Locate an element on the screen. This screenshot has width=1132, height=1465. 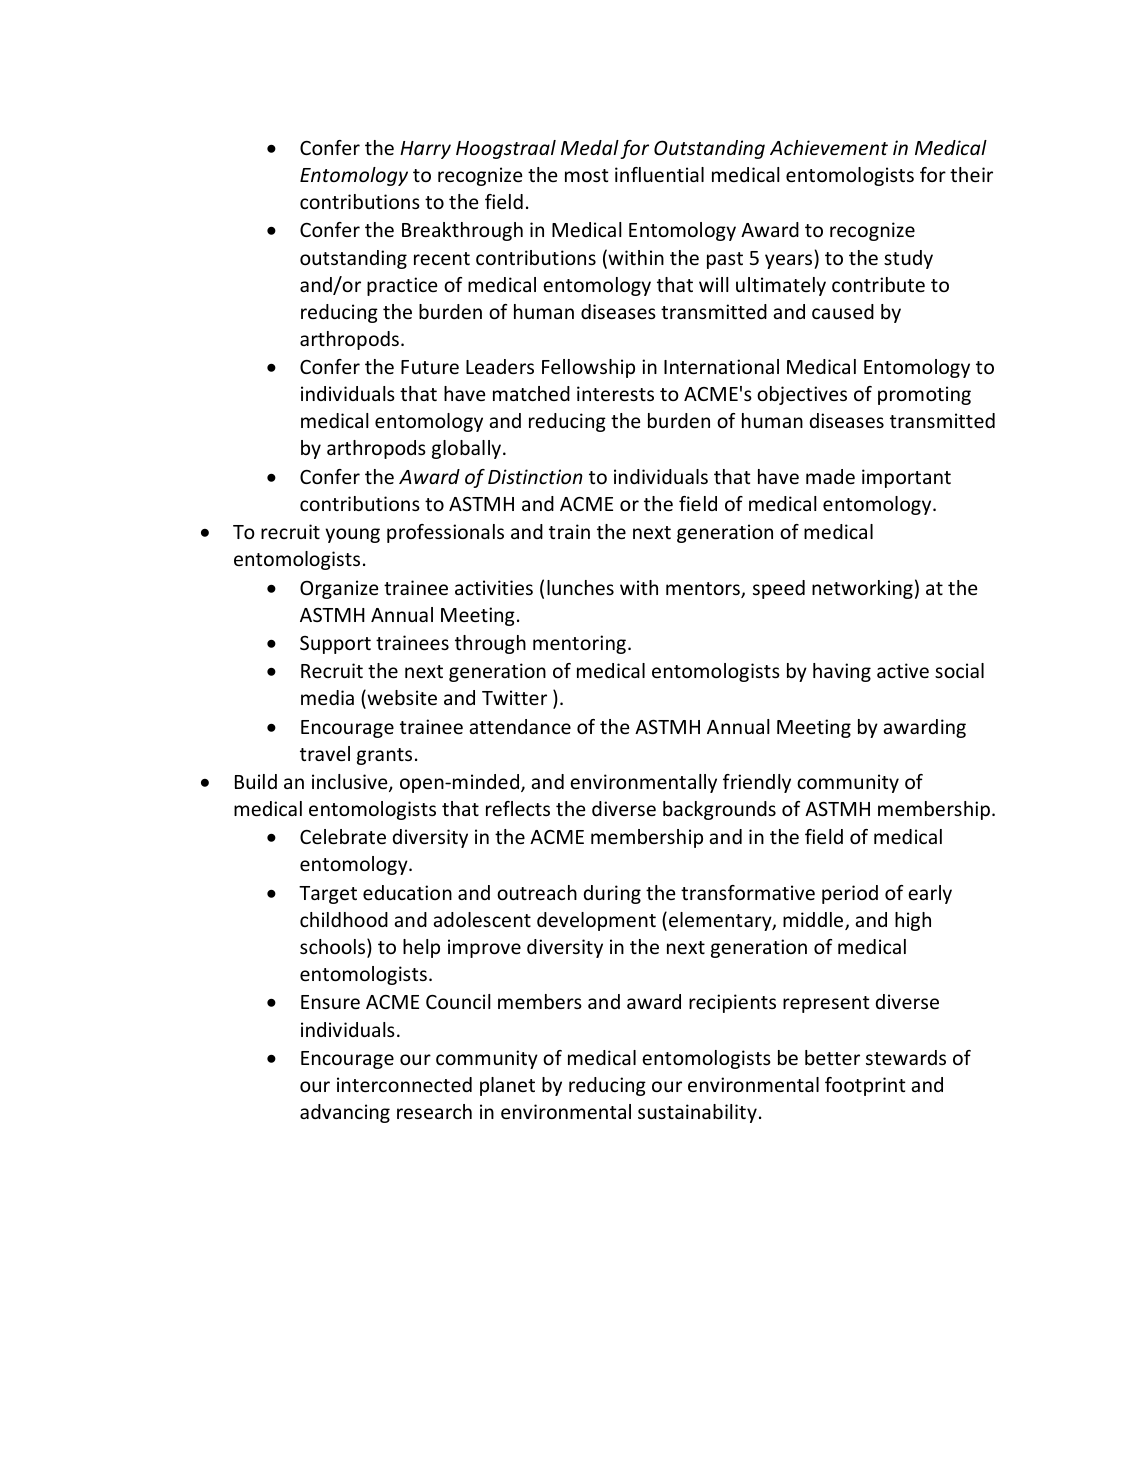
Achievement is located at coordinates (829, 147).
